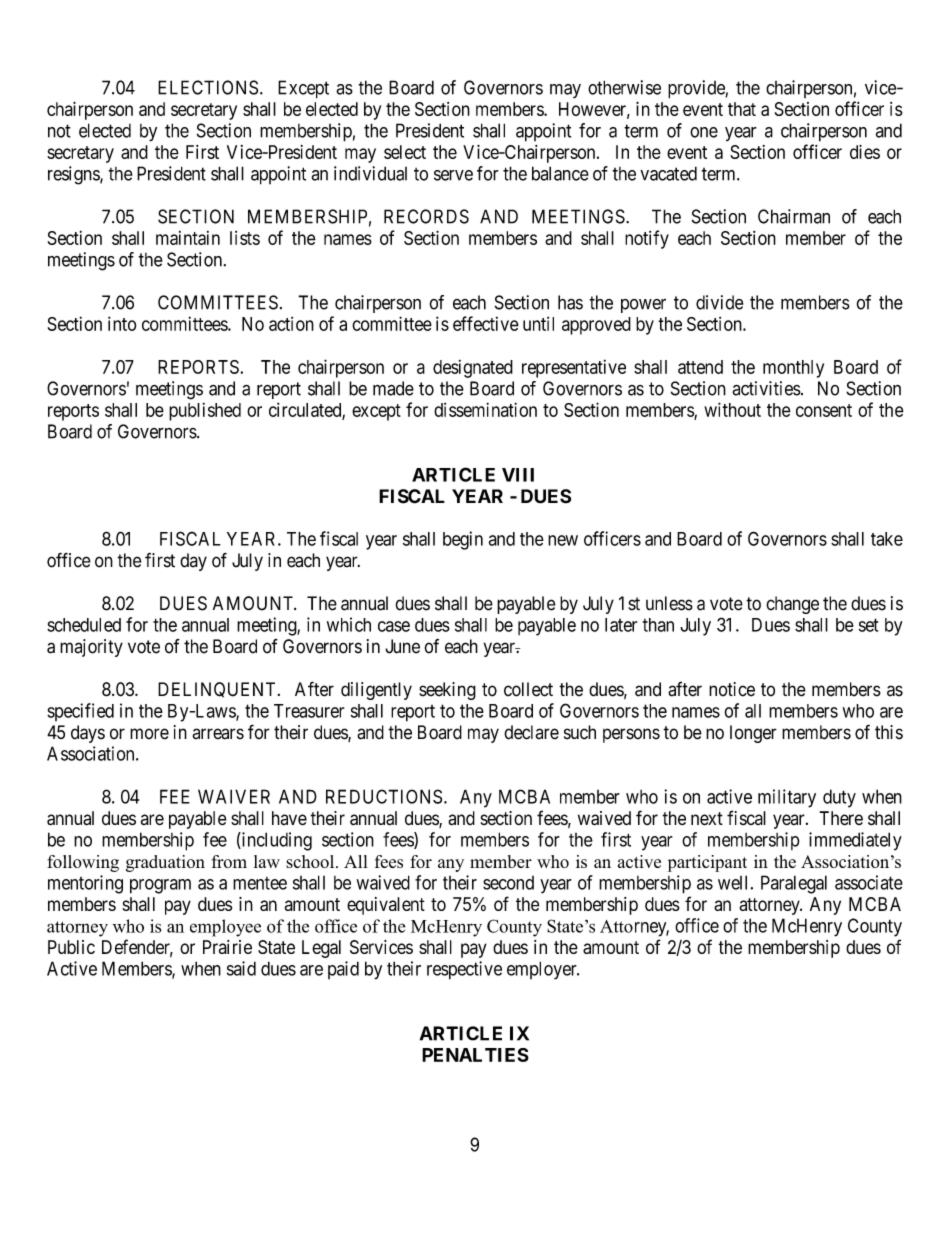  What do you see at coordinates (208, 87) in the image?
I see `ELECTIONS` at bounding box center [208, 87].
